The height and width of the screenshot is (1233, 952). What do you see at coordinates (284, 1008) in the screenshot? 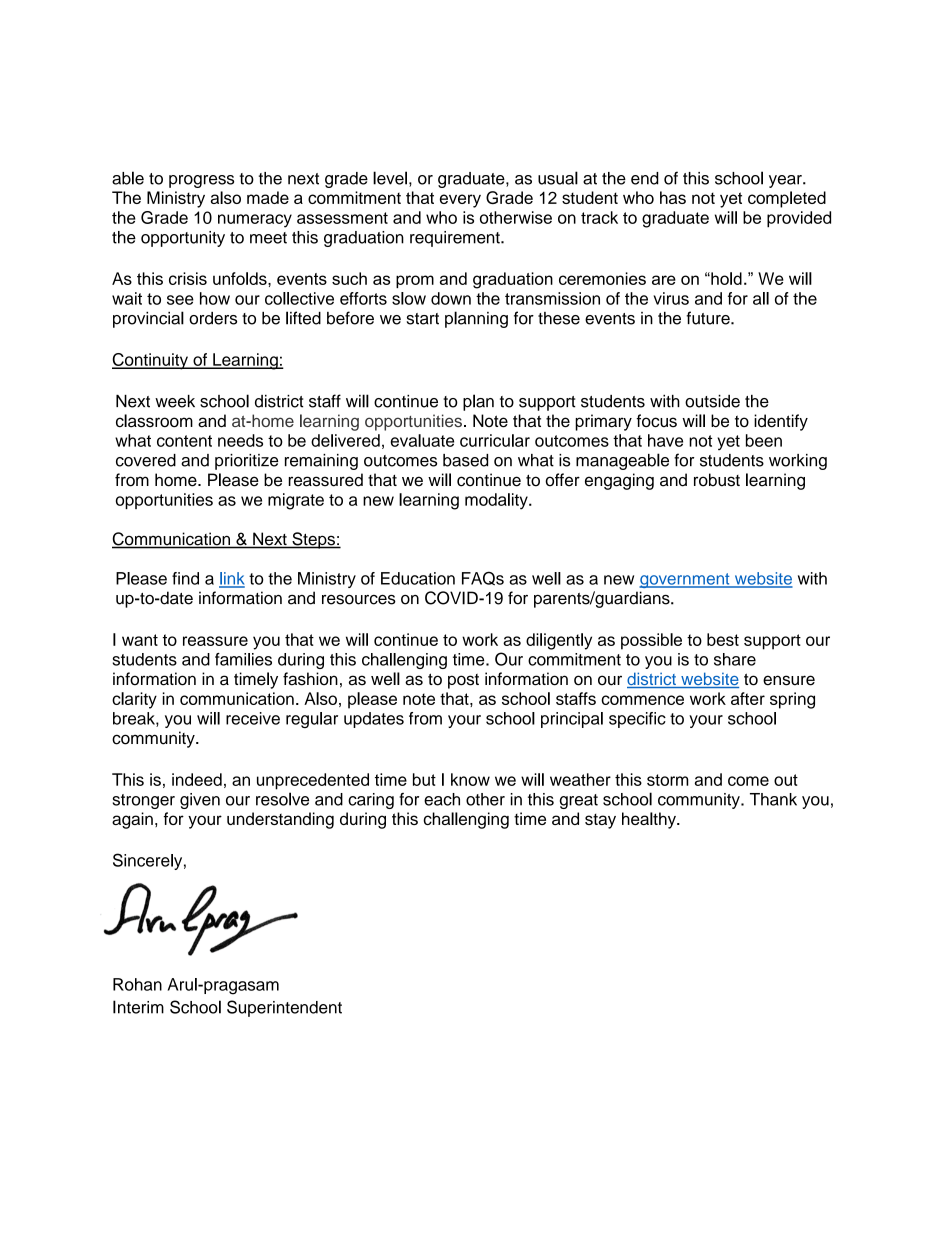
I see `Superintendent` at bounding box center [284, 1008].
